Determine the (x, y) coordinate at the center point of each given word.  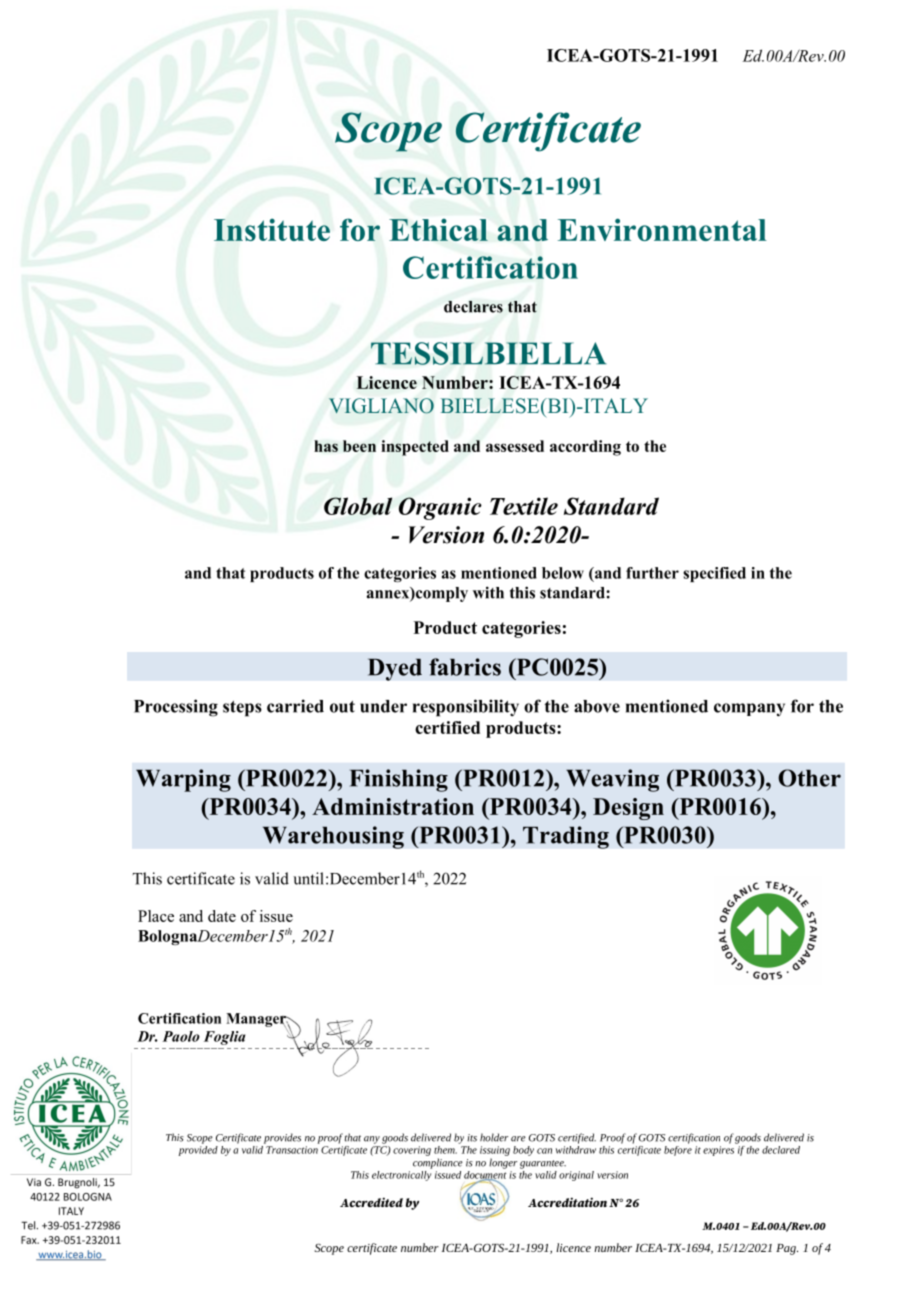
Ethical (438, 230)
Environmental (662, 229)
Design (628, 809)
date (222, 916)
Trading (566, 837)
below (563, 573)
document (485, 1176)
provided (198, 1151)
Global (358, 506)
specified (714, 574)
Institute (272, 229)
